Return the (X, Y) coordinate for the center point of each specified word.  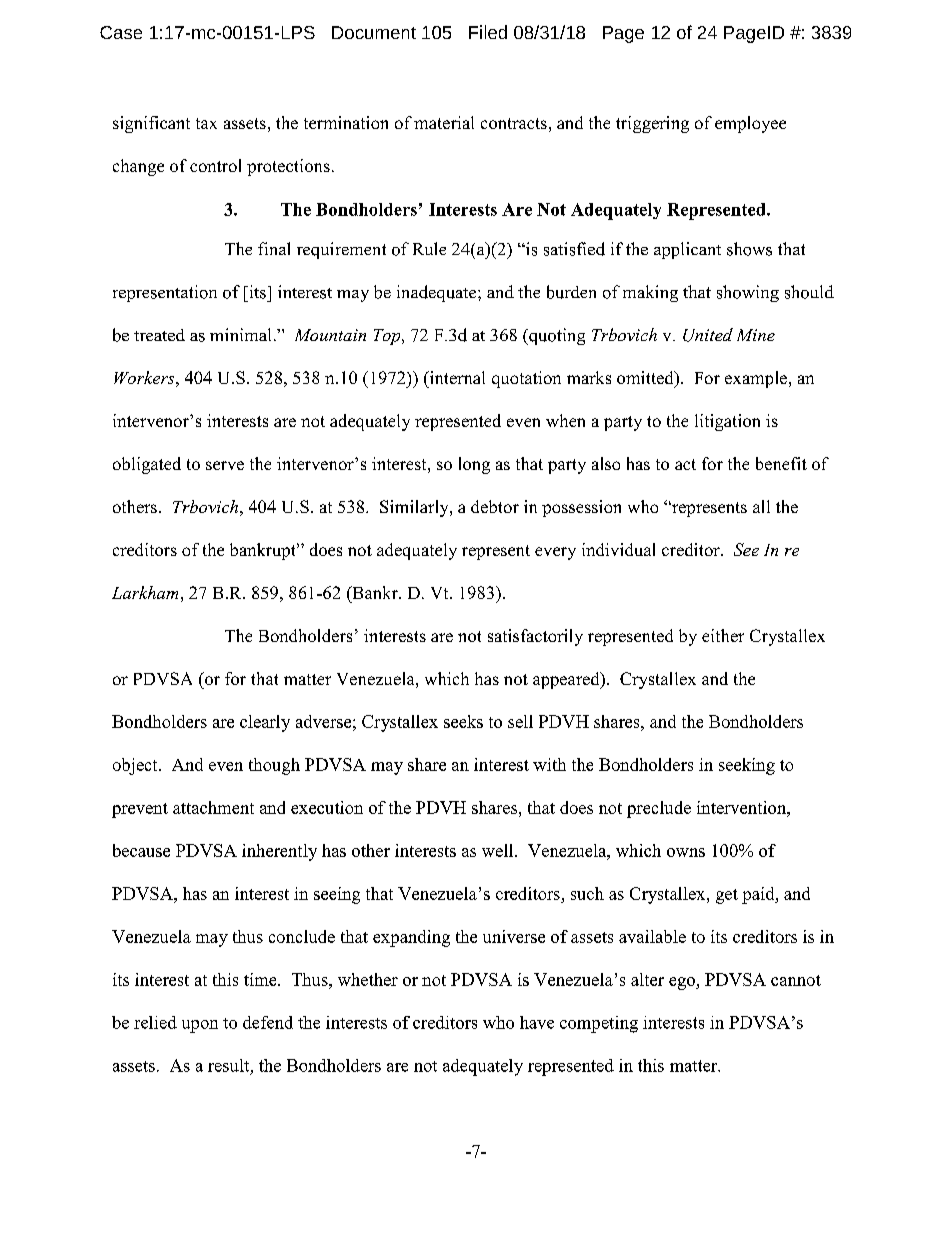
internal (456, 377)
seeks (463, 721)
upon (200, 1026)
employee (750, 124)
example (757, 379)
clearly (265, 723)
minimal (240, 334)
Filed (488, 32)
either (723, 635)
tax (206, 123)
